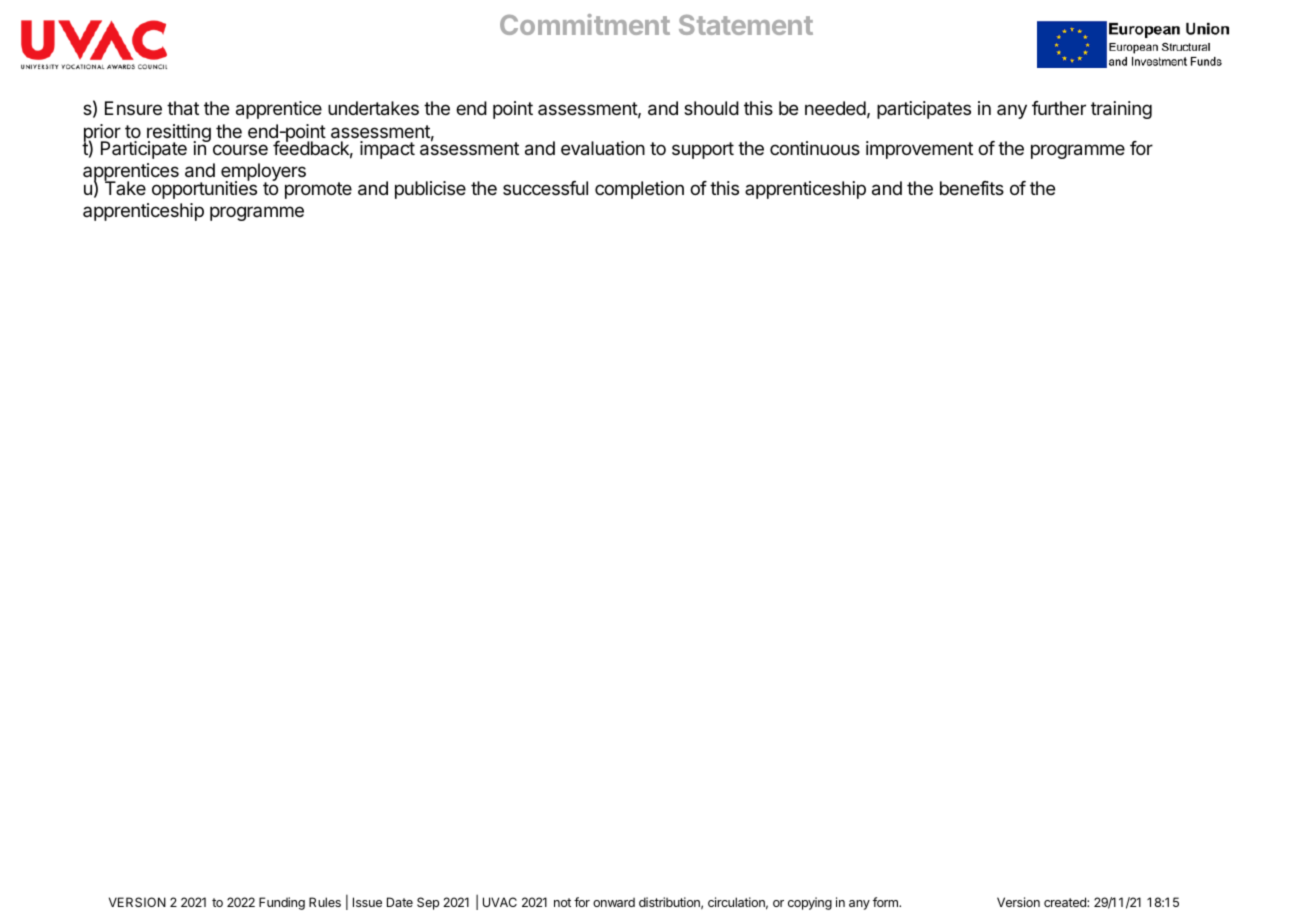 The width and height of the page is (1308, 924). Describe the element at coordinates (972, 188) in the page. I see `benefits` at that location.
